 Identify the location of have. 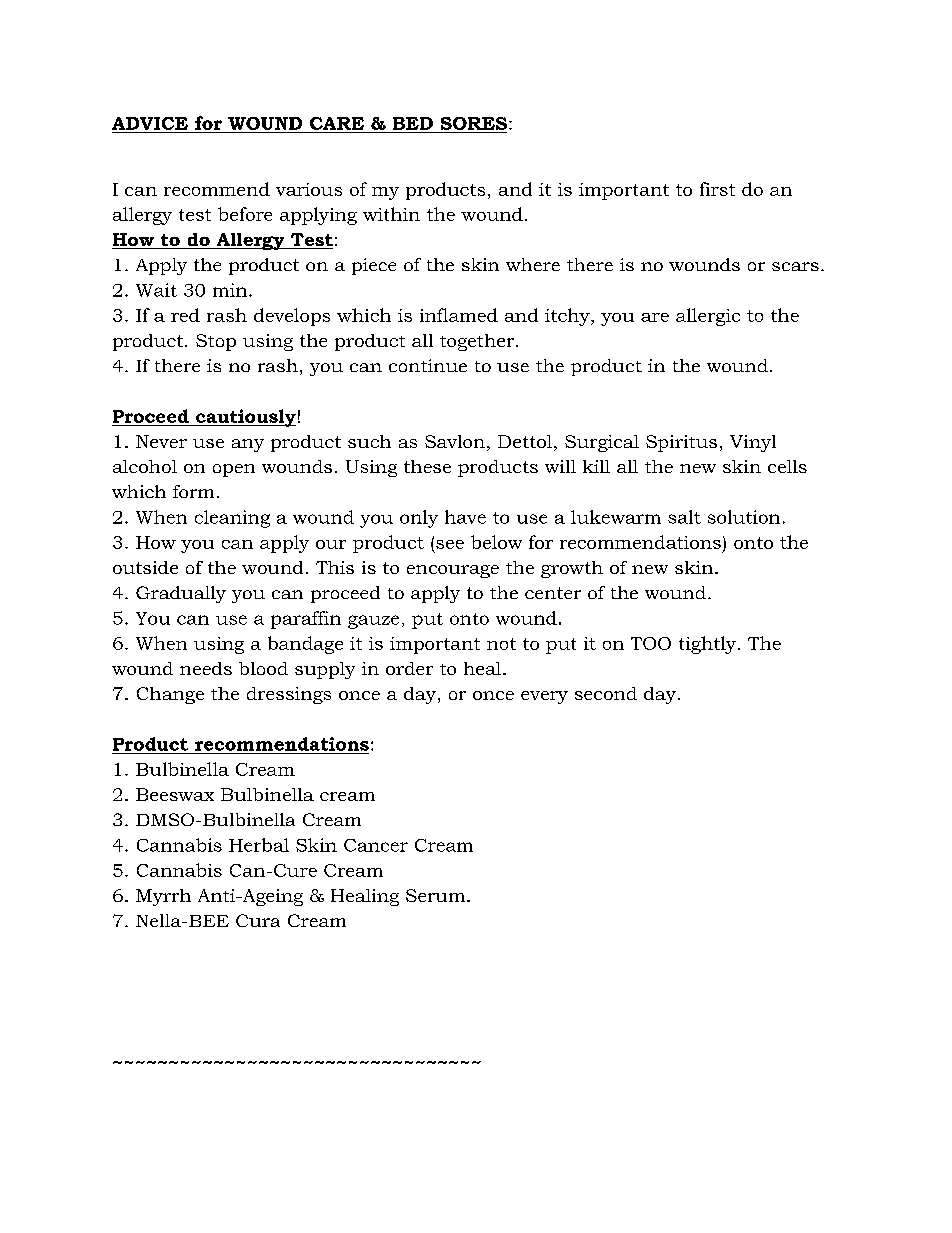
(465, 517).
